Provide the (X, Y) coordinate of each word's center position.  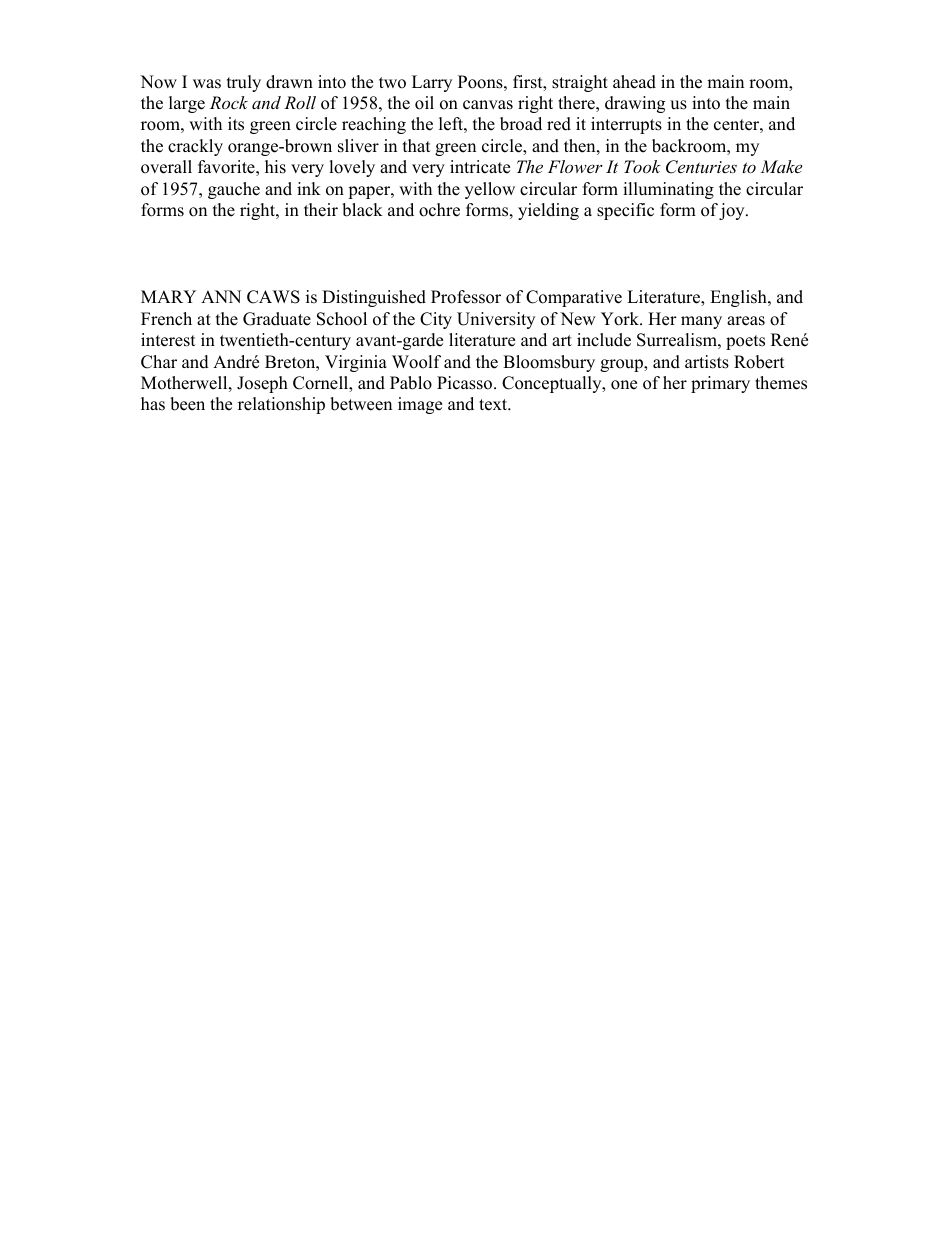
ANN (221, 296)
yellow (490, 190)
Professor (466, 297)
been (187, 404)
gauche (234, 190)
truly (244, 83)
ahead (634, 82)
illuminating (668, 190)
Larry (432, 83)
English (739, 298)
